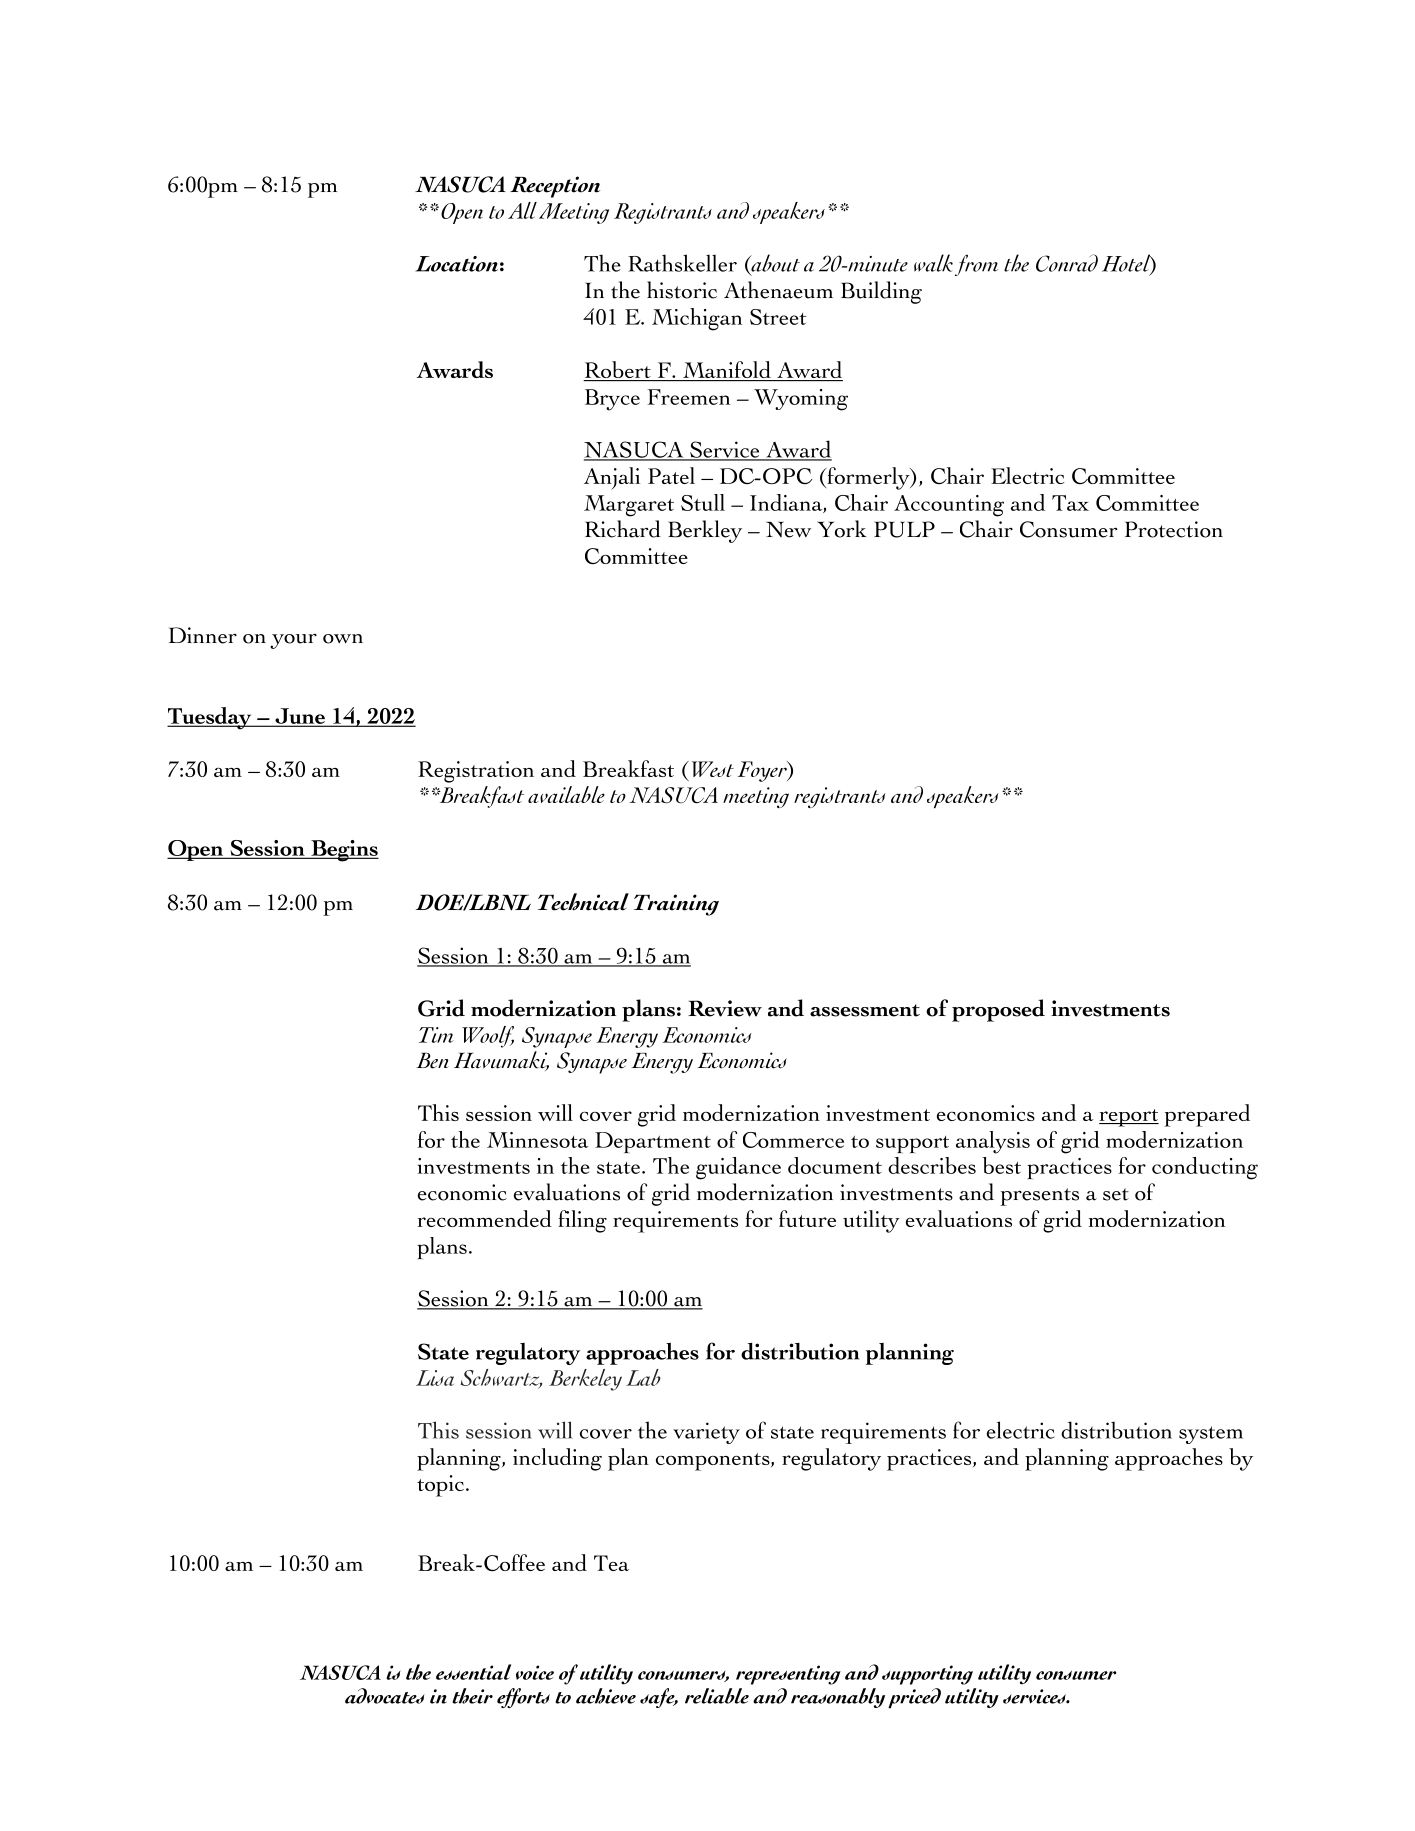 Image resolution: width=1415 pixels, height=1831 pixels. I want to click on reliable, so click(717, 1696).
